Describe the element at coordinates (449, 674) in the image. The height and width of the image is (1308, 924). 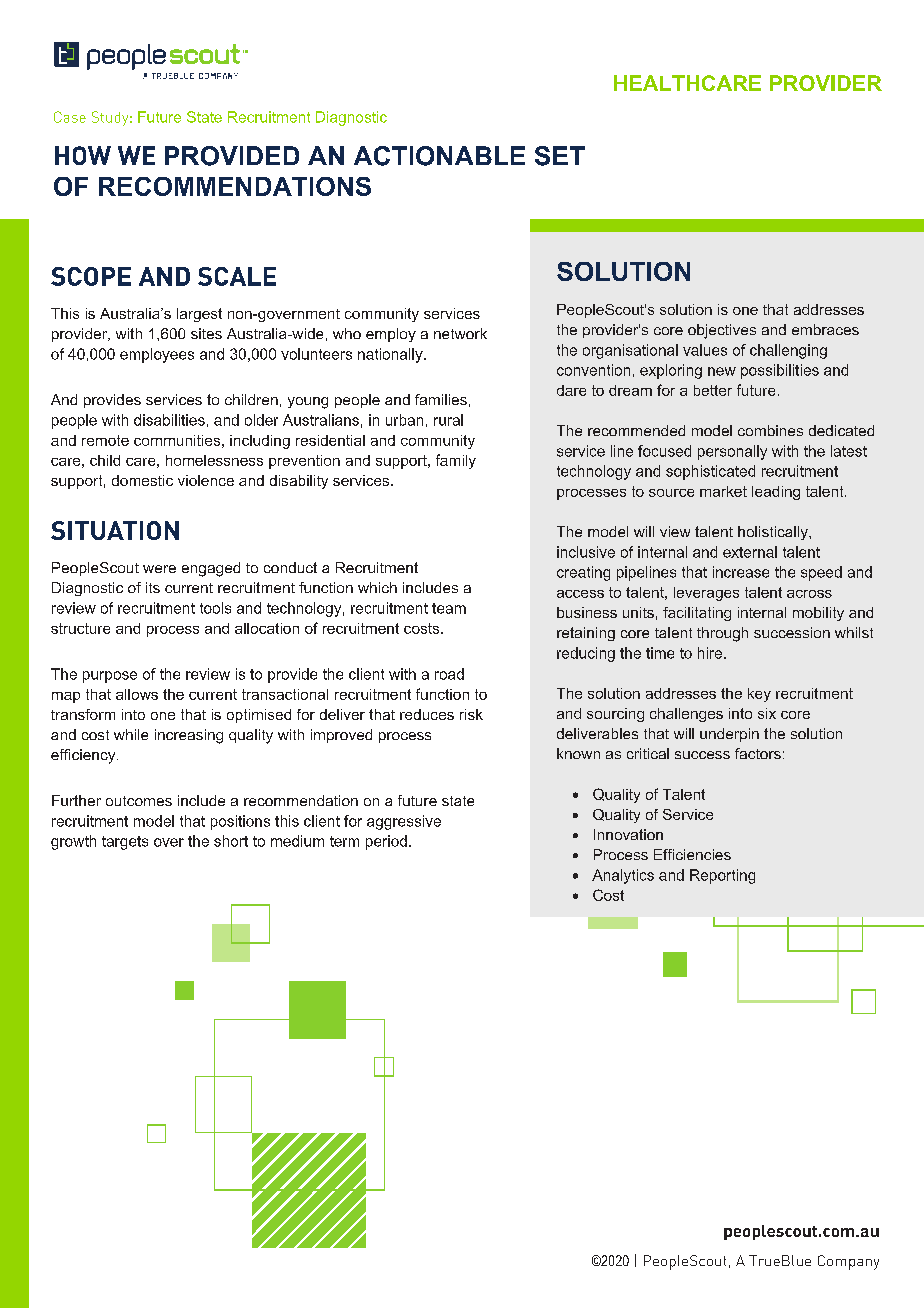
I see `road` at that location.
